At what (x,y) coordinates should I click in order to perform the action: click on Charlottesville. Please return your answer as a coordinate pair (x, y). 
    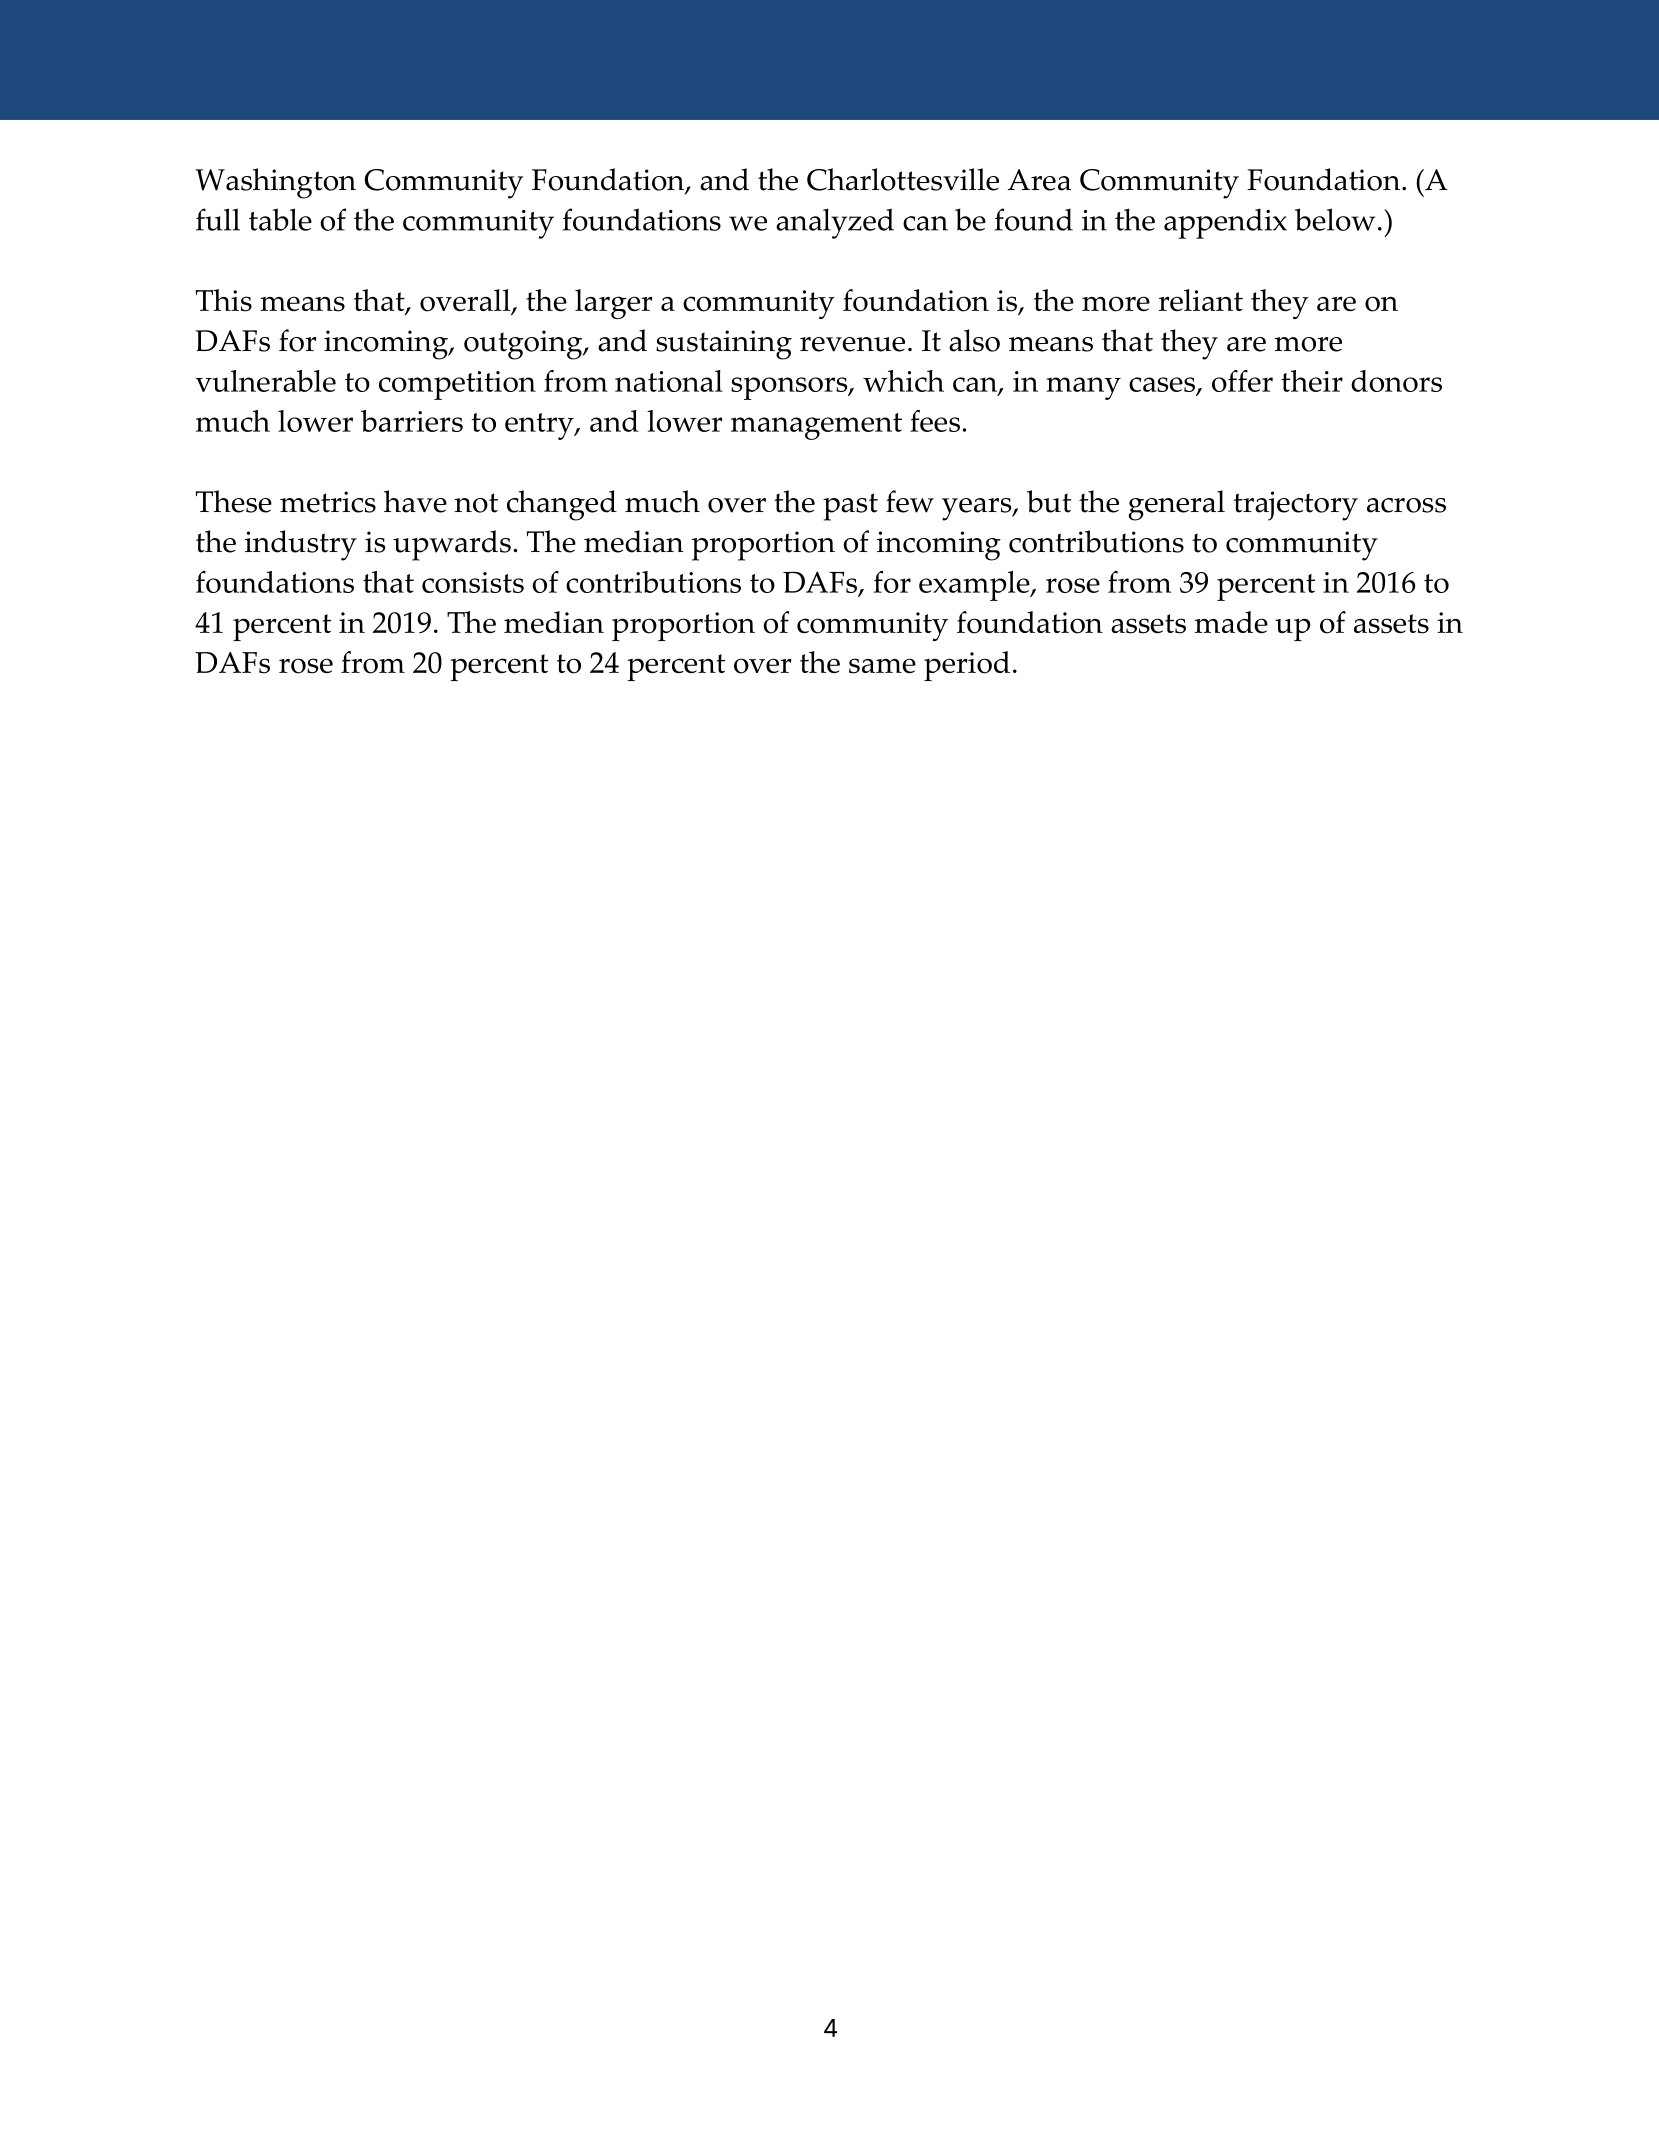
    Looking at the image, I should click on (903, 179).
